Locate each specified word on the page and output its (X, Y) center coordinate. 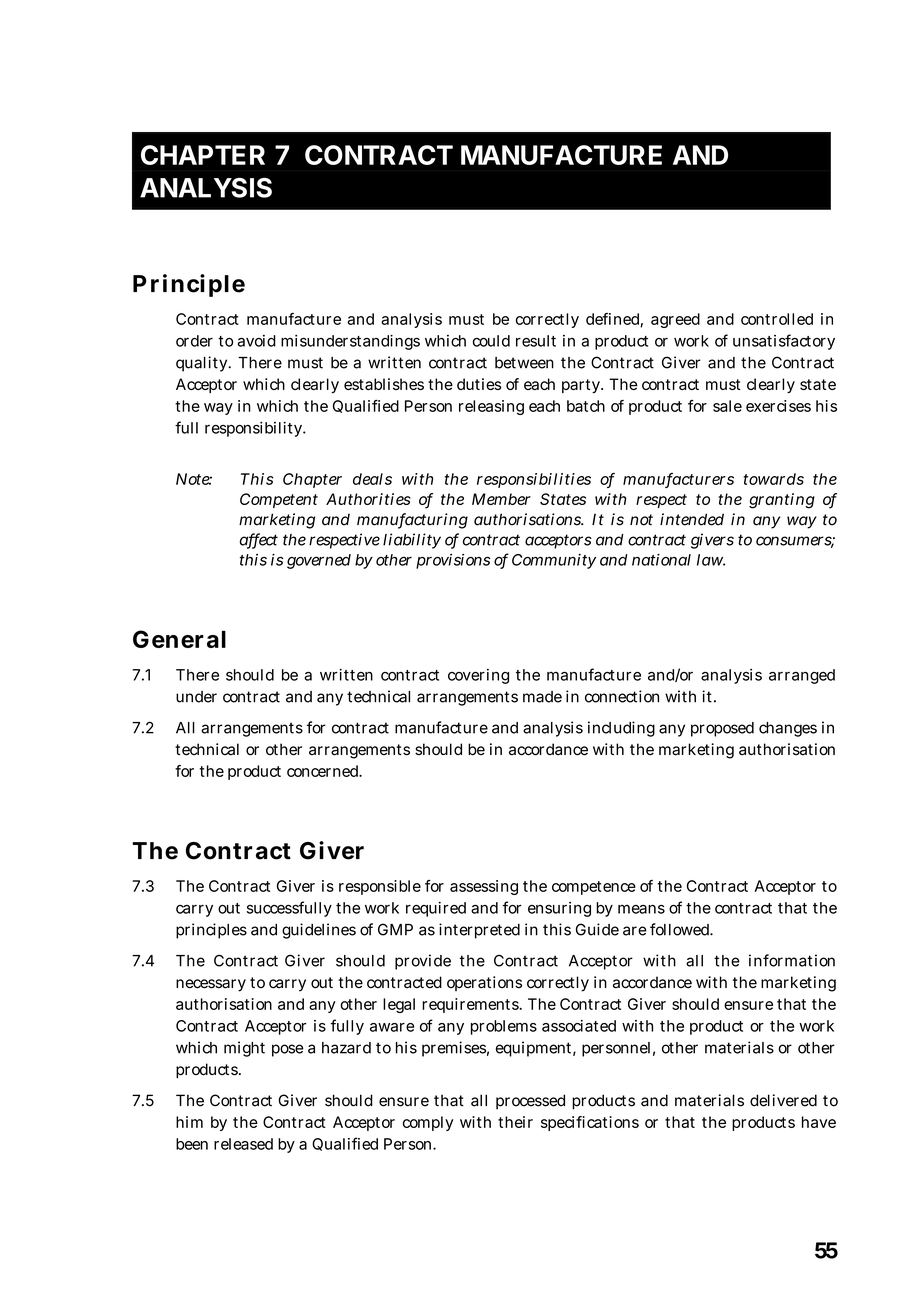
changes (788, 729)
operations (484, 983)
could (491, 341)
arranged (802, 676)
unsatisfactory (784, 342)
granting (782, 501)
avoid (257, 341)
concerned (324, 771)
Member (501, 499)
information (792, 960)
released (243, 1144)
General (179, 639)
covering (478, 676)
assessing (484, 887)
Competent (279, 500)
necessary (211, 985)
